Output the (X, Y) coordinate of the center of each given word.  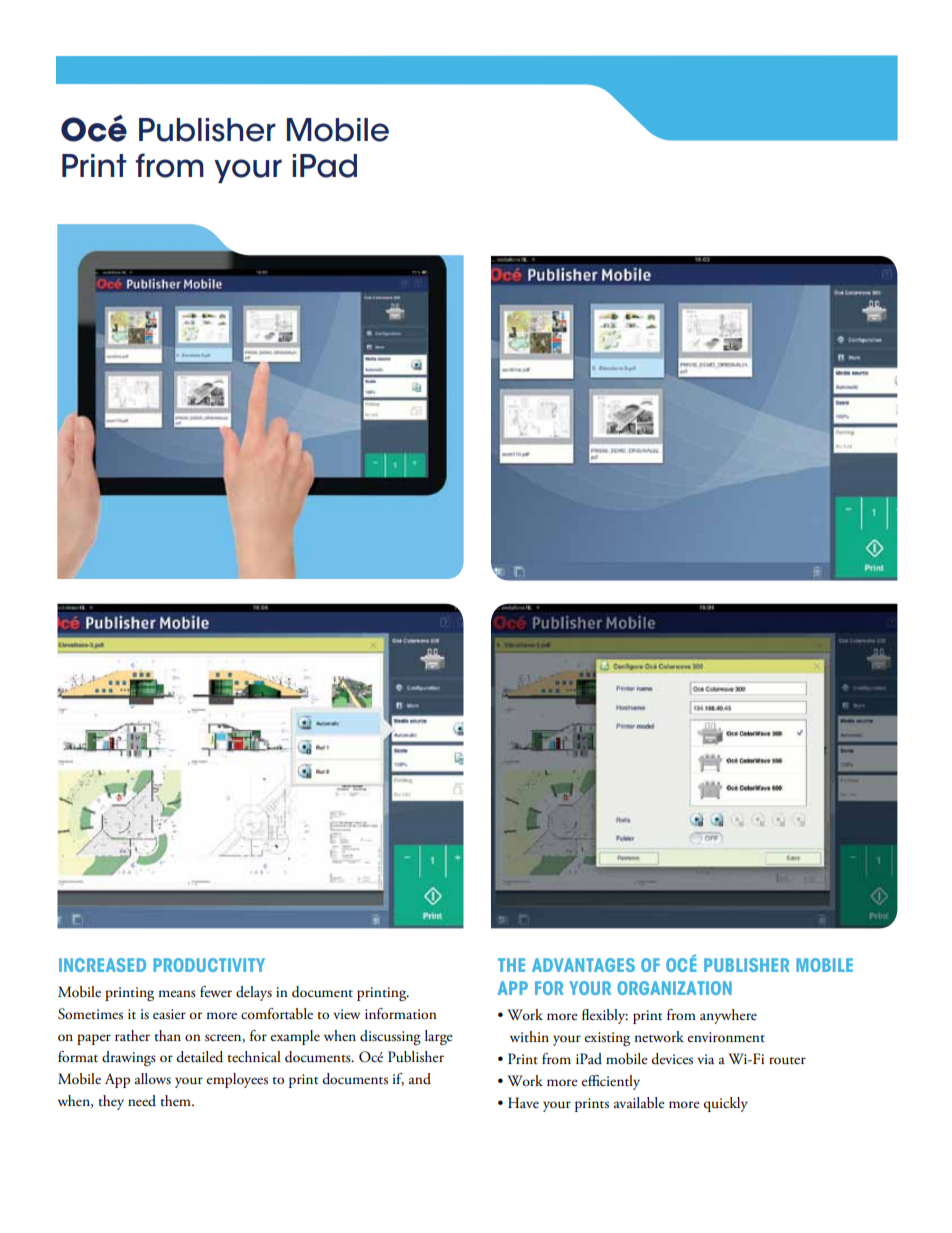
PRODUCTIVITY (209, 965)
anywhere (728, 1016)
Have (523, 1102)
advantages (583, 965)
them (176, 1100)
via (705, 1059)
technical (254, 1056)
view (346, 1014)
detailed (199, 1057)
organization (674, 988)
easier (169, 1014)
